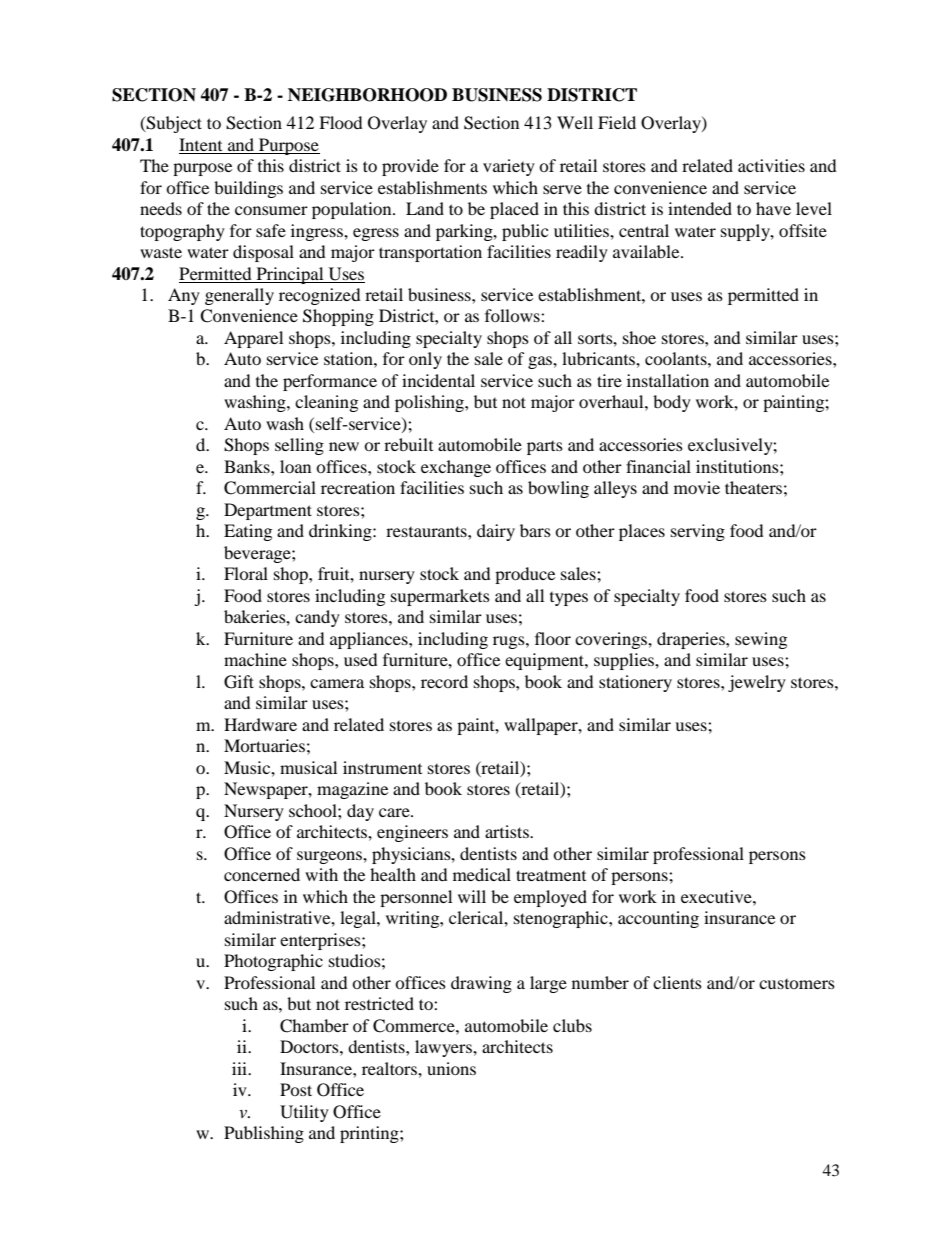 The width and height of the screenshot is (952, 1233). What do you see at coordinates (438, 380) in the screenshot?
I see `incidental` at bounding box center [438, 380].
